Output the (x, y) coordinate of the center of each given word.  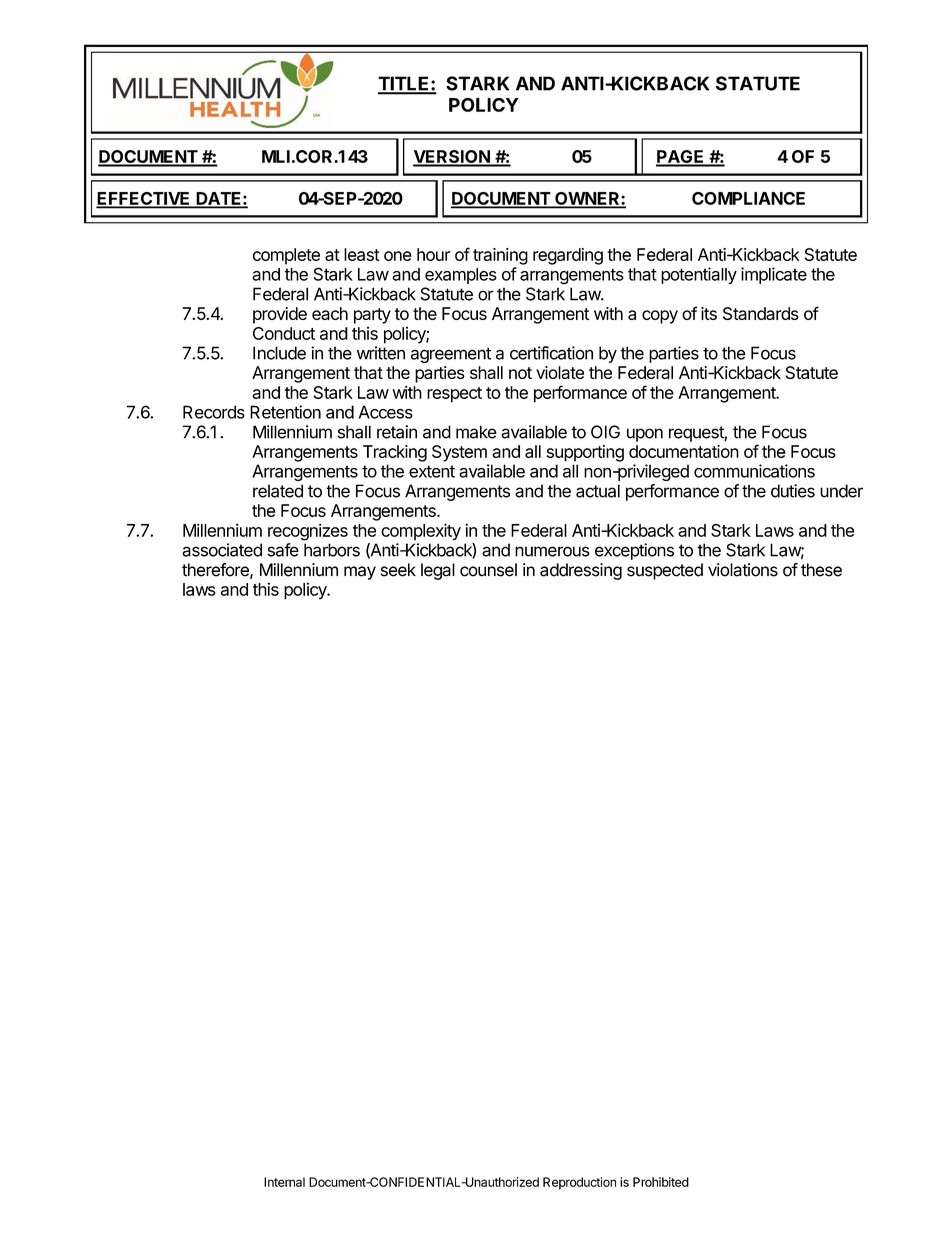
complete (286, 256)
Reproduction (579, 1183)
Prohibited (661, 1182)
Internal (284, 1182)
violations (743, 570)
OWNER (587, 199)
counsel (488, 570)
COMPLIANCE (748, 198)
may (360, 573)
